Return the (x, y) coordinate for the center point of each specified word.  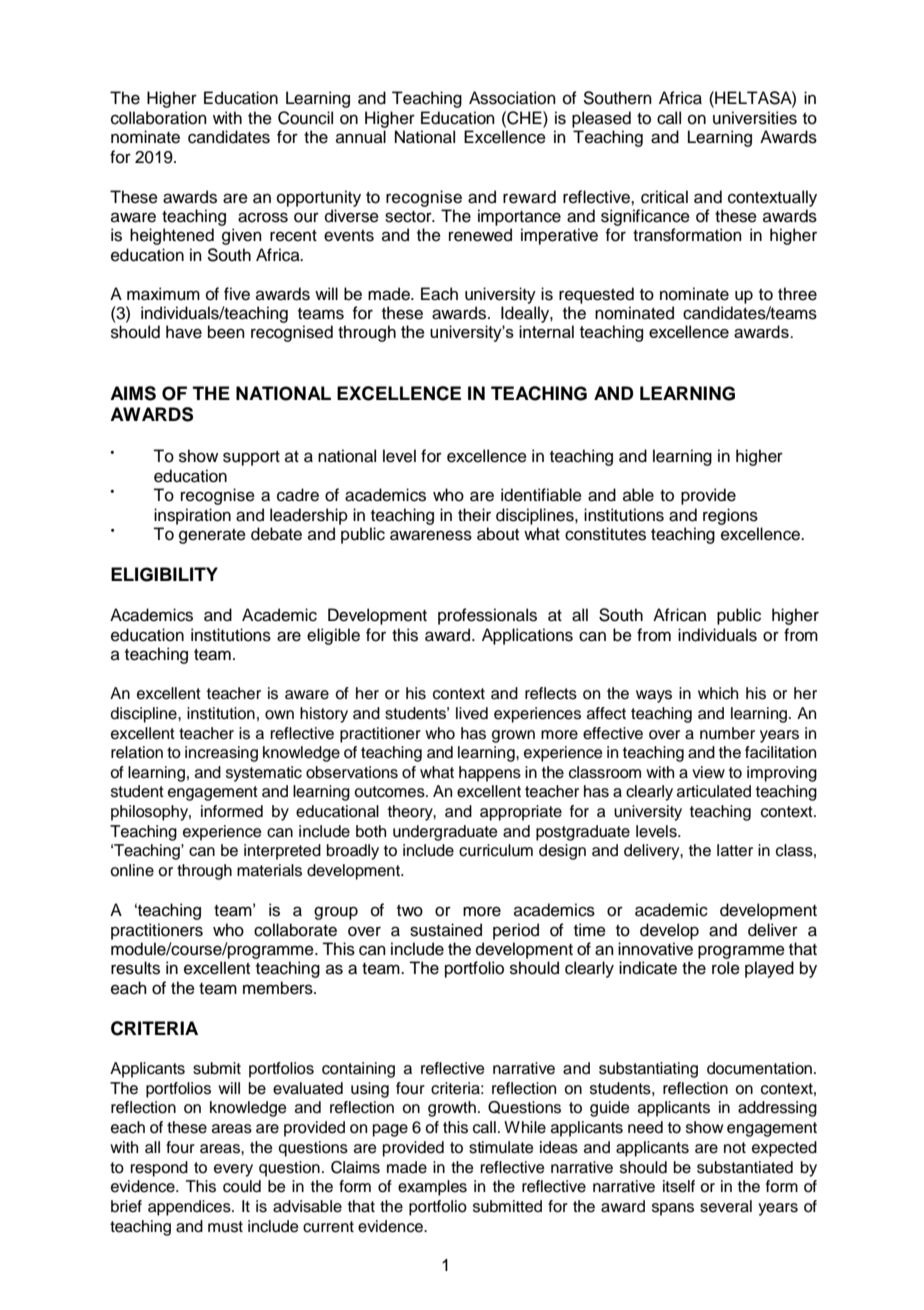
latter (735, 850)
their (474, 515)
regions (730, 516)
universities (755, 118)
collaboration (159, 118)
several (726, 1206)
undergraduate (445, 833)
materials (269, 870)
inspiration (192, 516)
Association (512, 98)
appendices (190, 1208)
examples (432, 1188)
